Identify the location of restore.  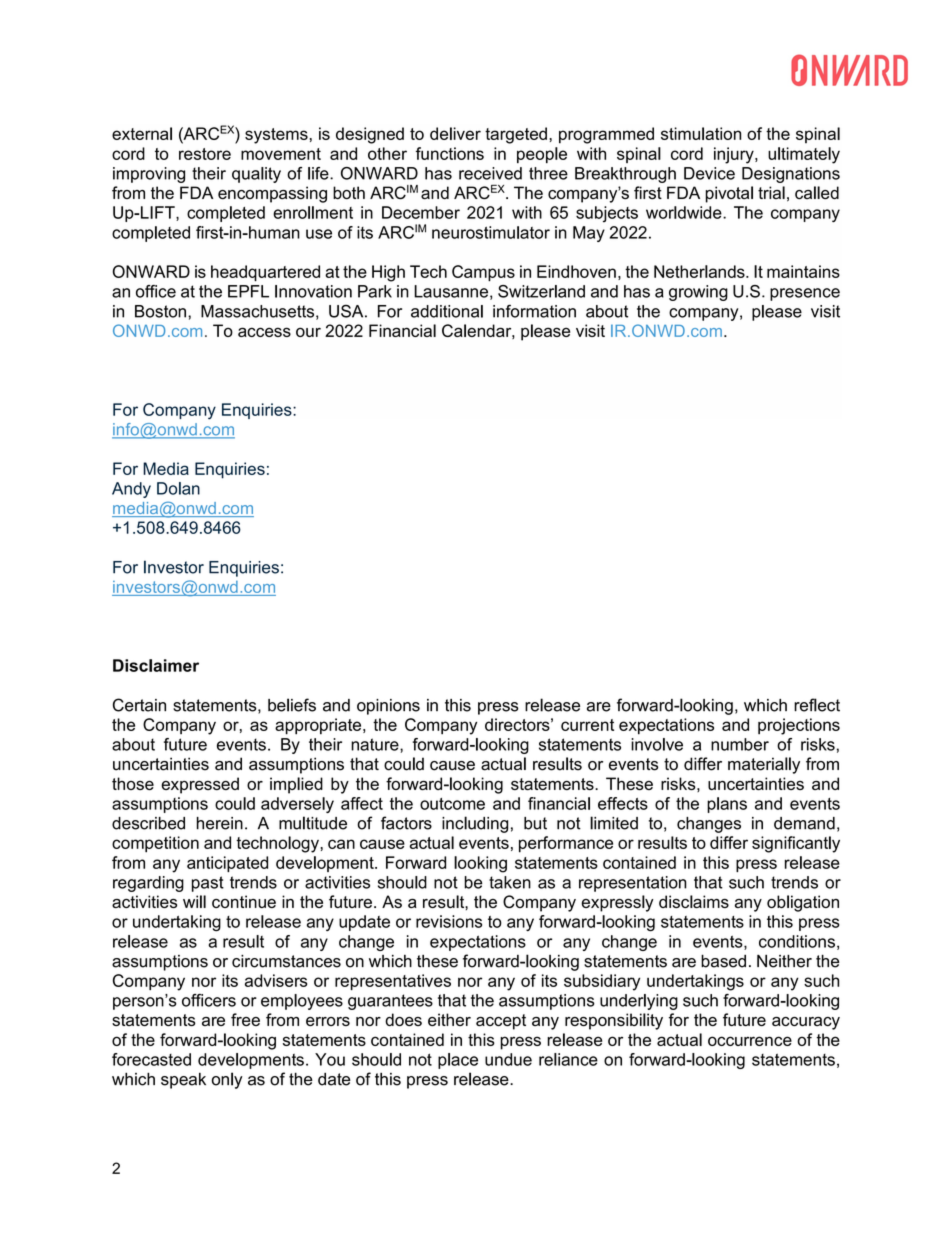
(205, 154).
